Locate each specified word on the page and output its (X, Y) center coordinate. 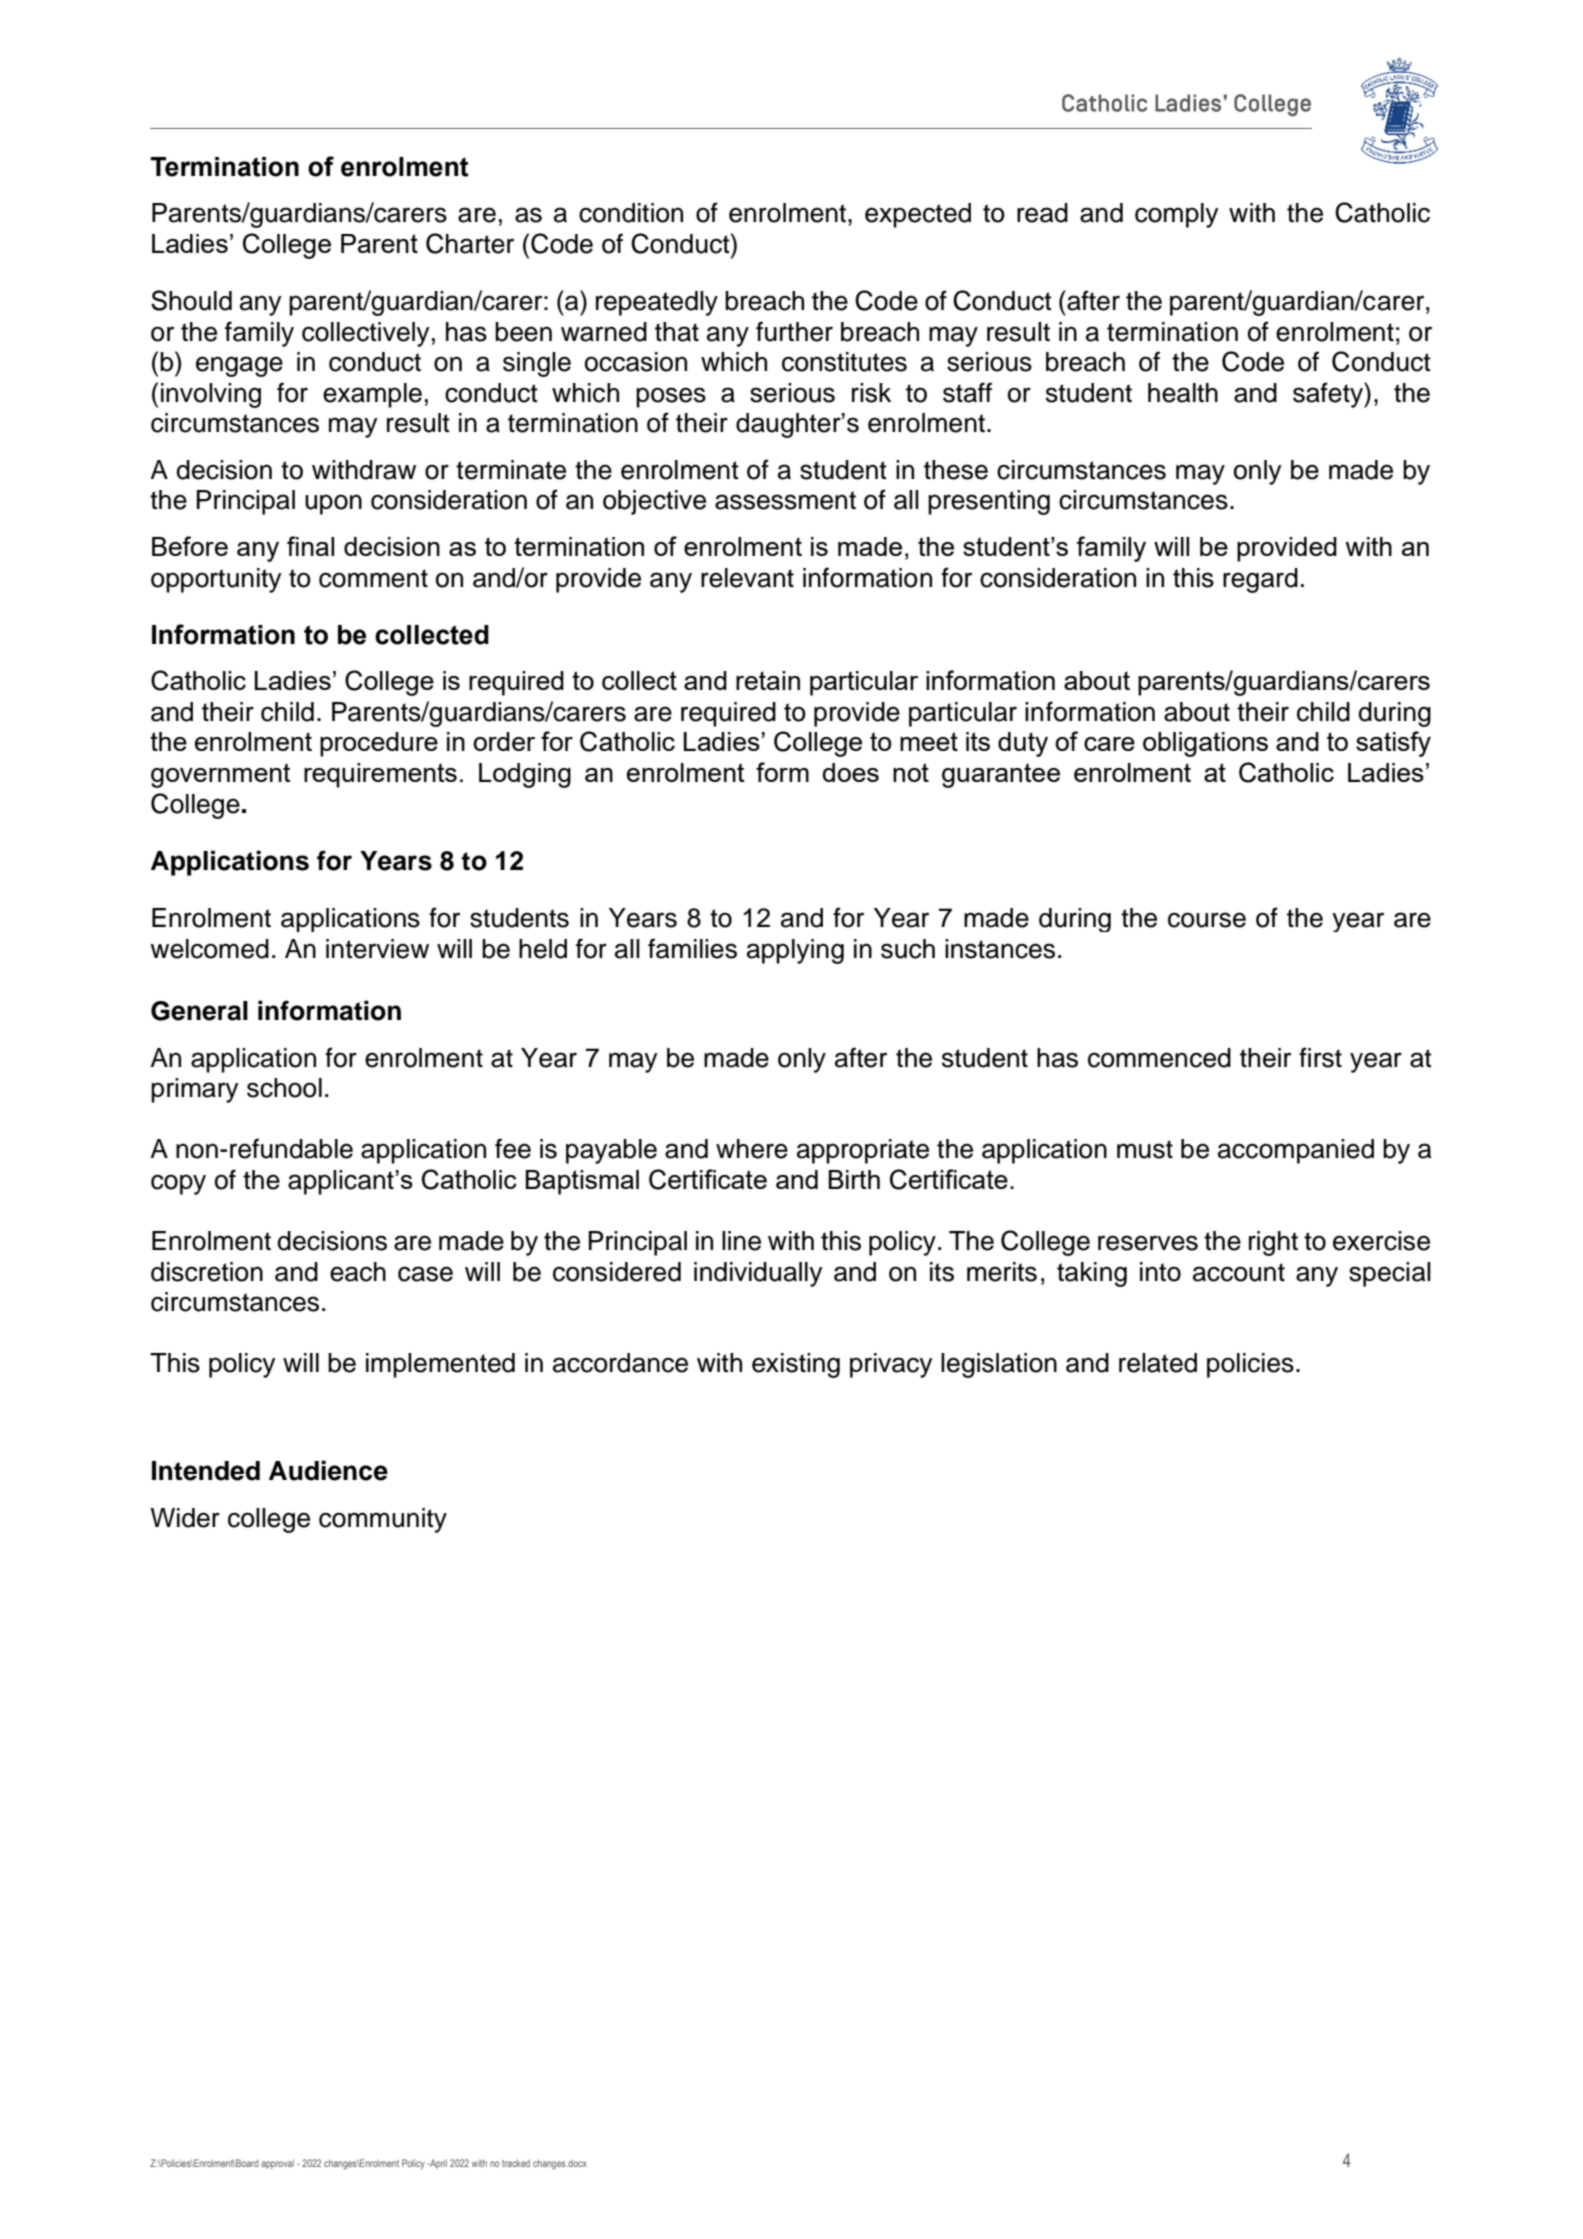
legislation (999, 1365)
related (1158, 1363)
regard (1260, 580)
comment (373, 578)
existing (796, 1365)
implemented (440, 1365)
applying (795, 951)
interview (377, 949)
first (1320, 1057)
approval (277, 2164)
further (794, 331)
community (383, 1520)
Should (191, 300)
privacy (891, 1365)
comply (1177, 215)
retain (768, 680)
